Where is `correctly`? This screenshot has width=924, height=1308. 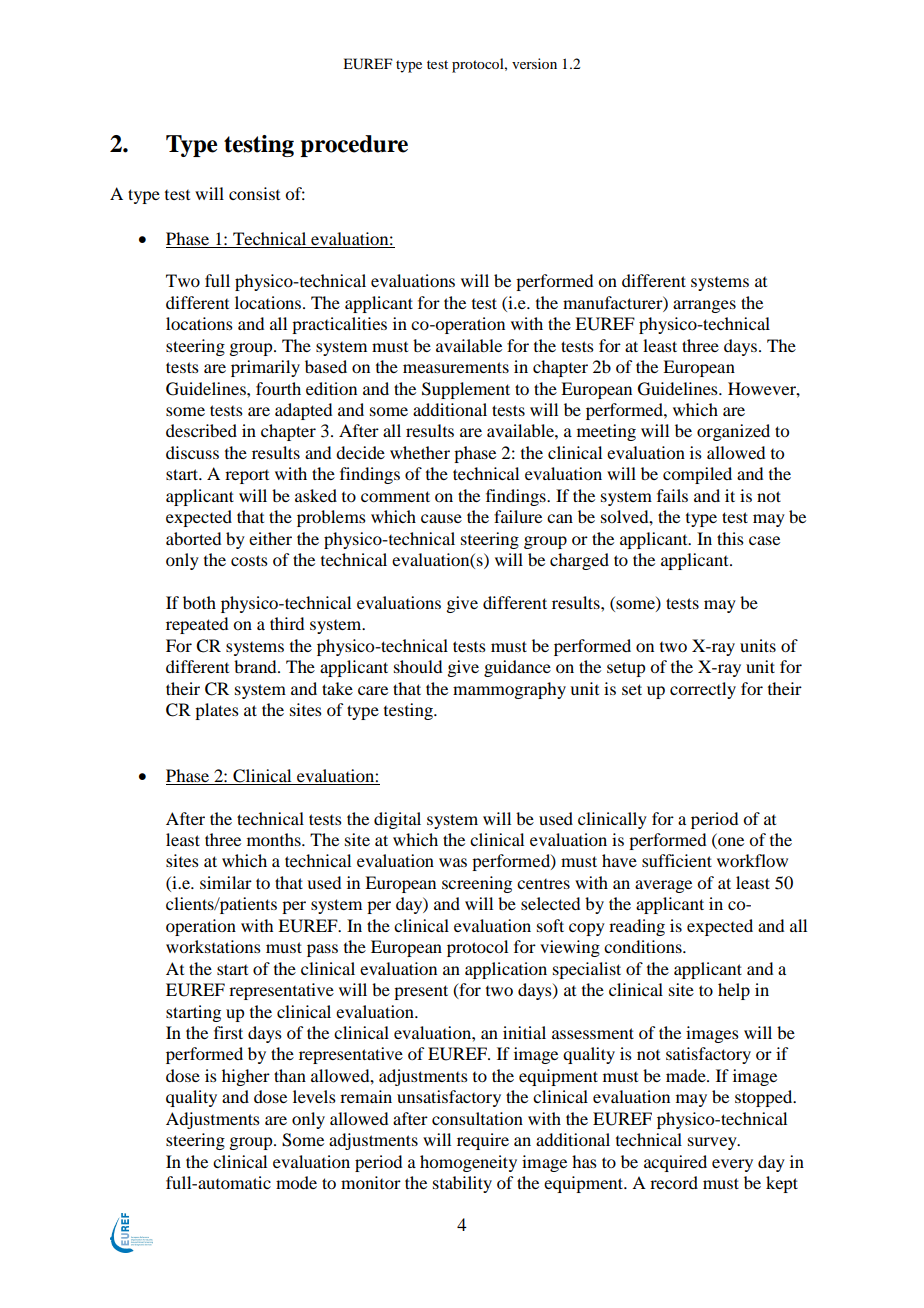 correctly is located at coordinates (703, 690).
